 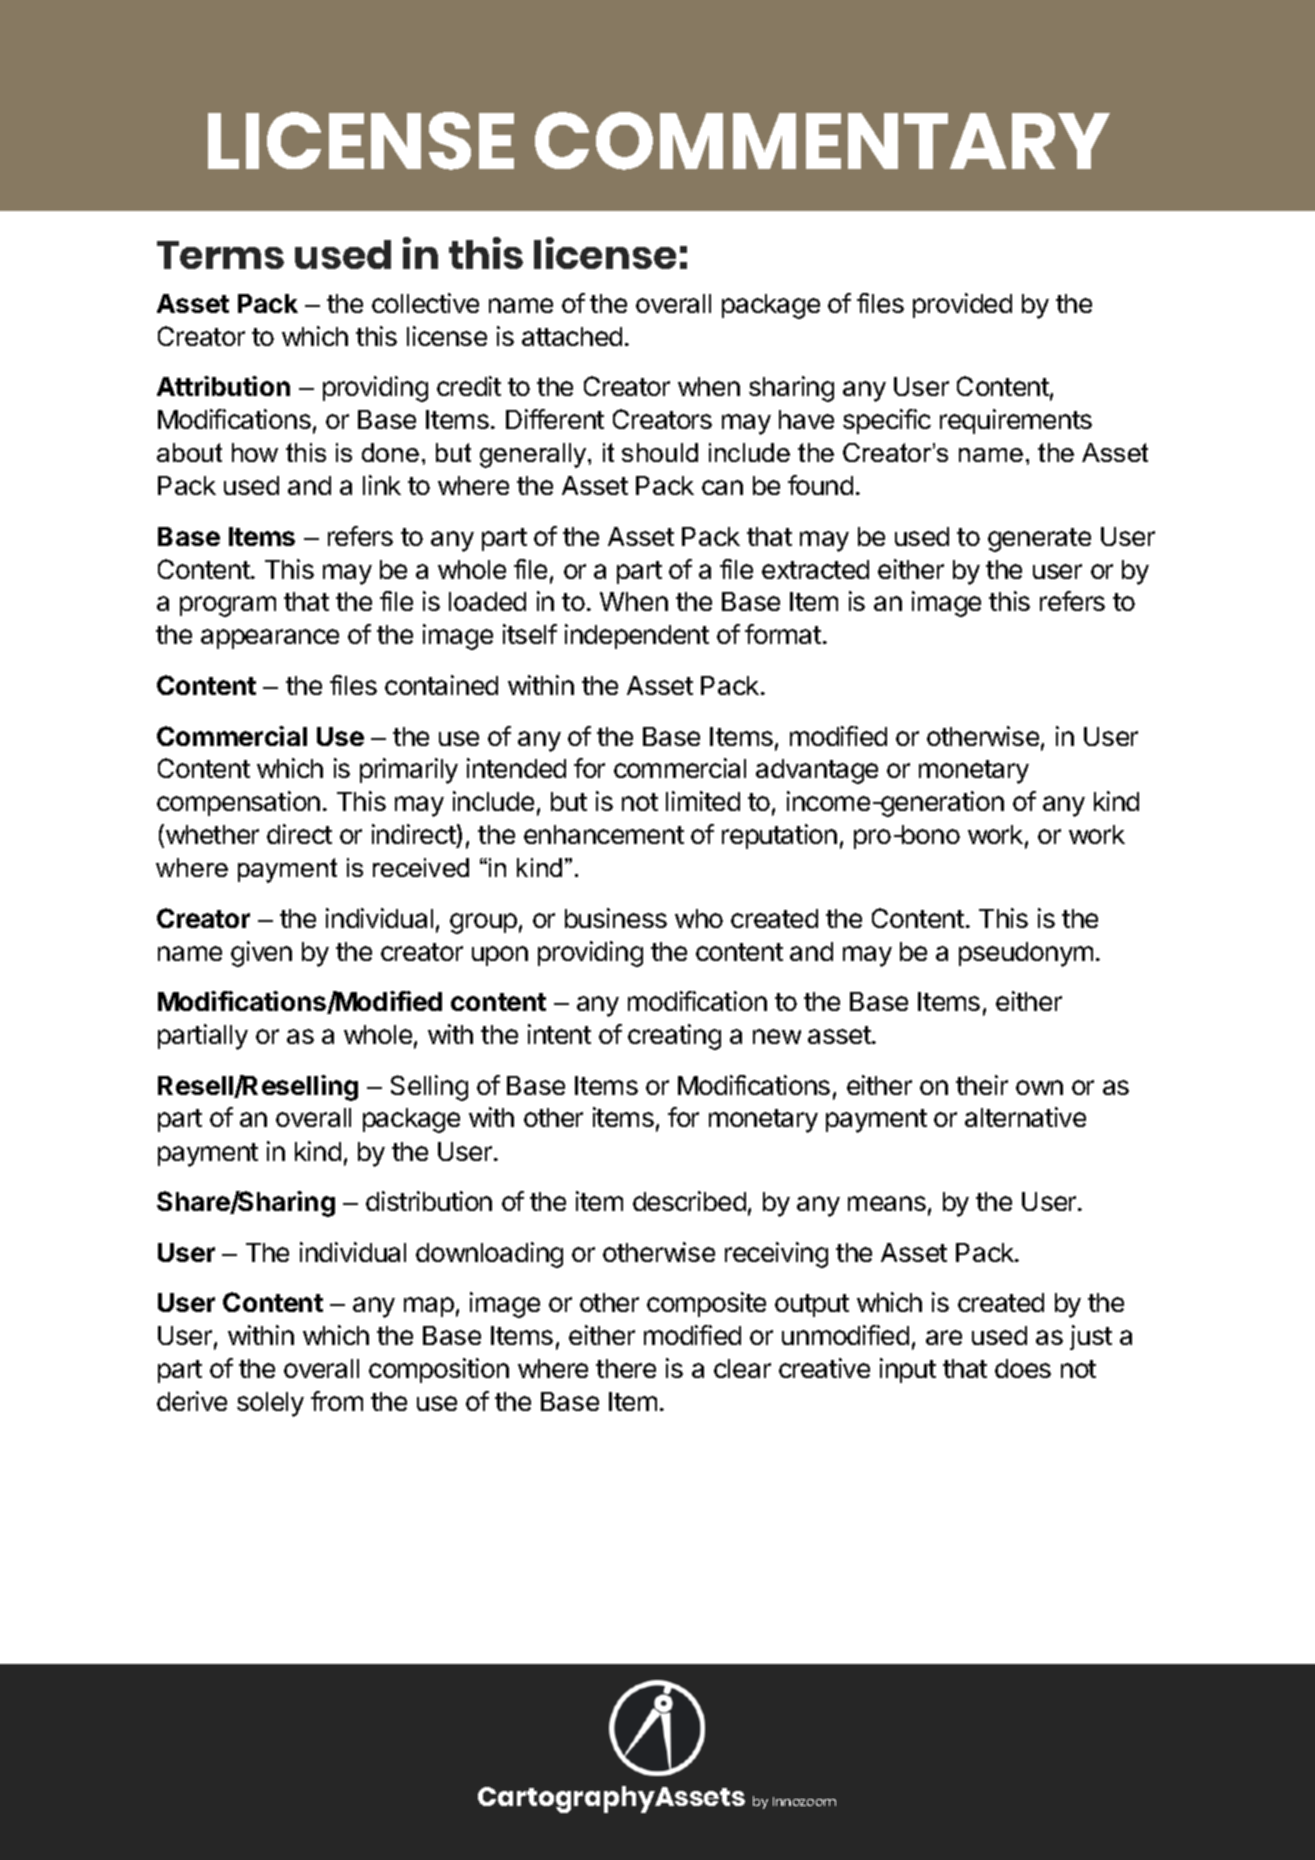 I want to click on solely, so click(x=270, y=1404).
